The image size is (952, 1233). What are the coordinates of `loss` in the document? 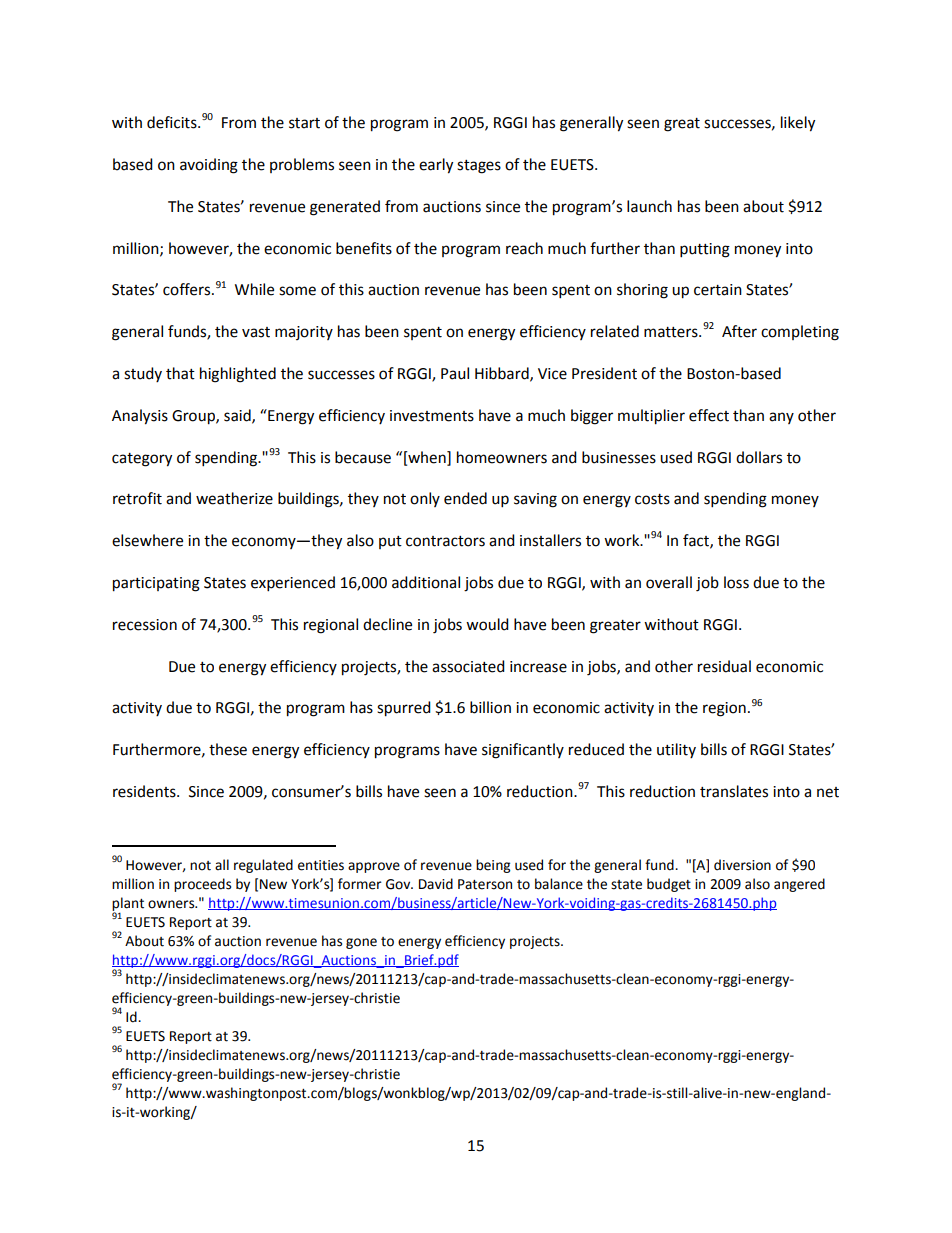 It's located at (736, 582).
